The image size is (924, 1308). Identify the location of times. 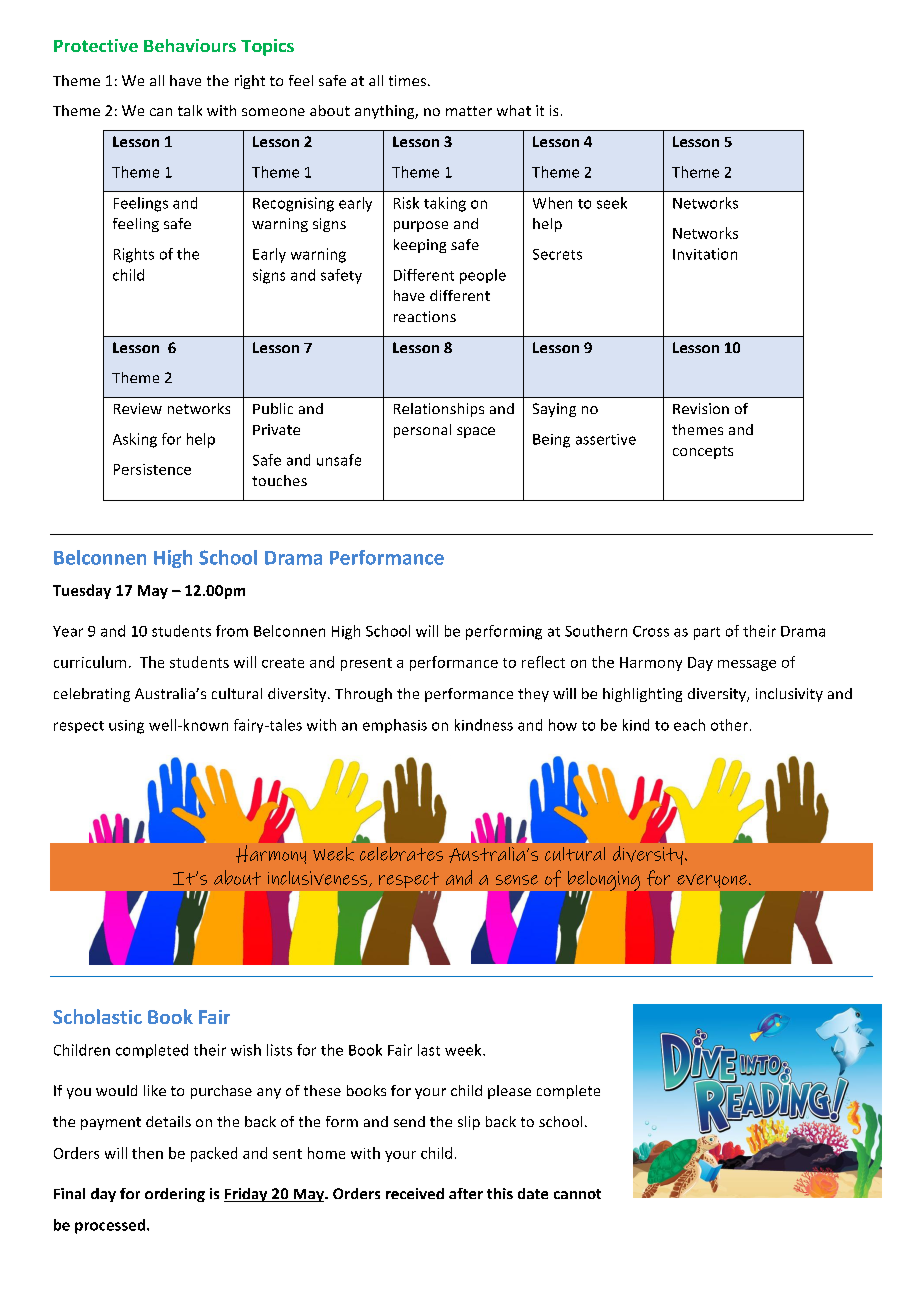
(407, 80).
